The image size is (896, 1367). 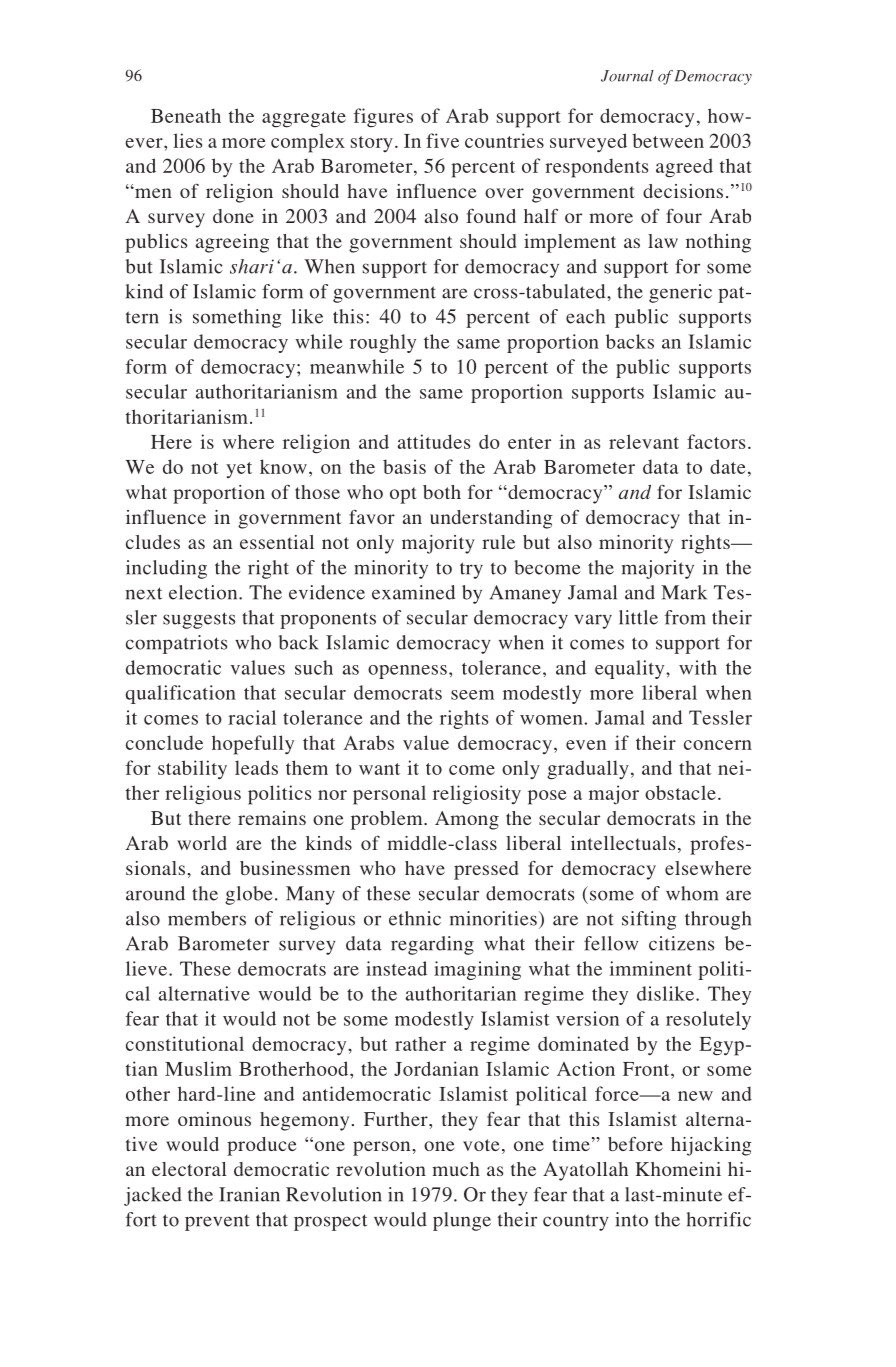 I want to click on between, so click(x=668, y=140).
